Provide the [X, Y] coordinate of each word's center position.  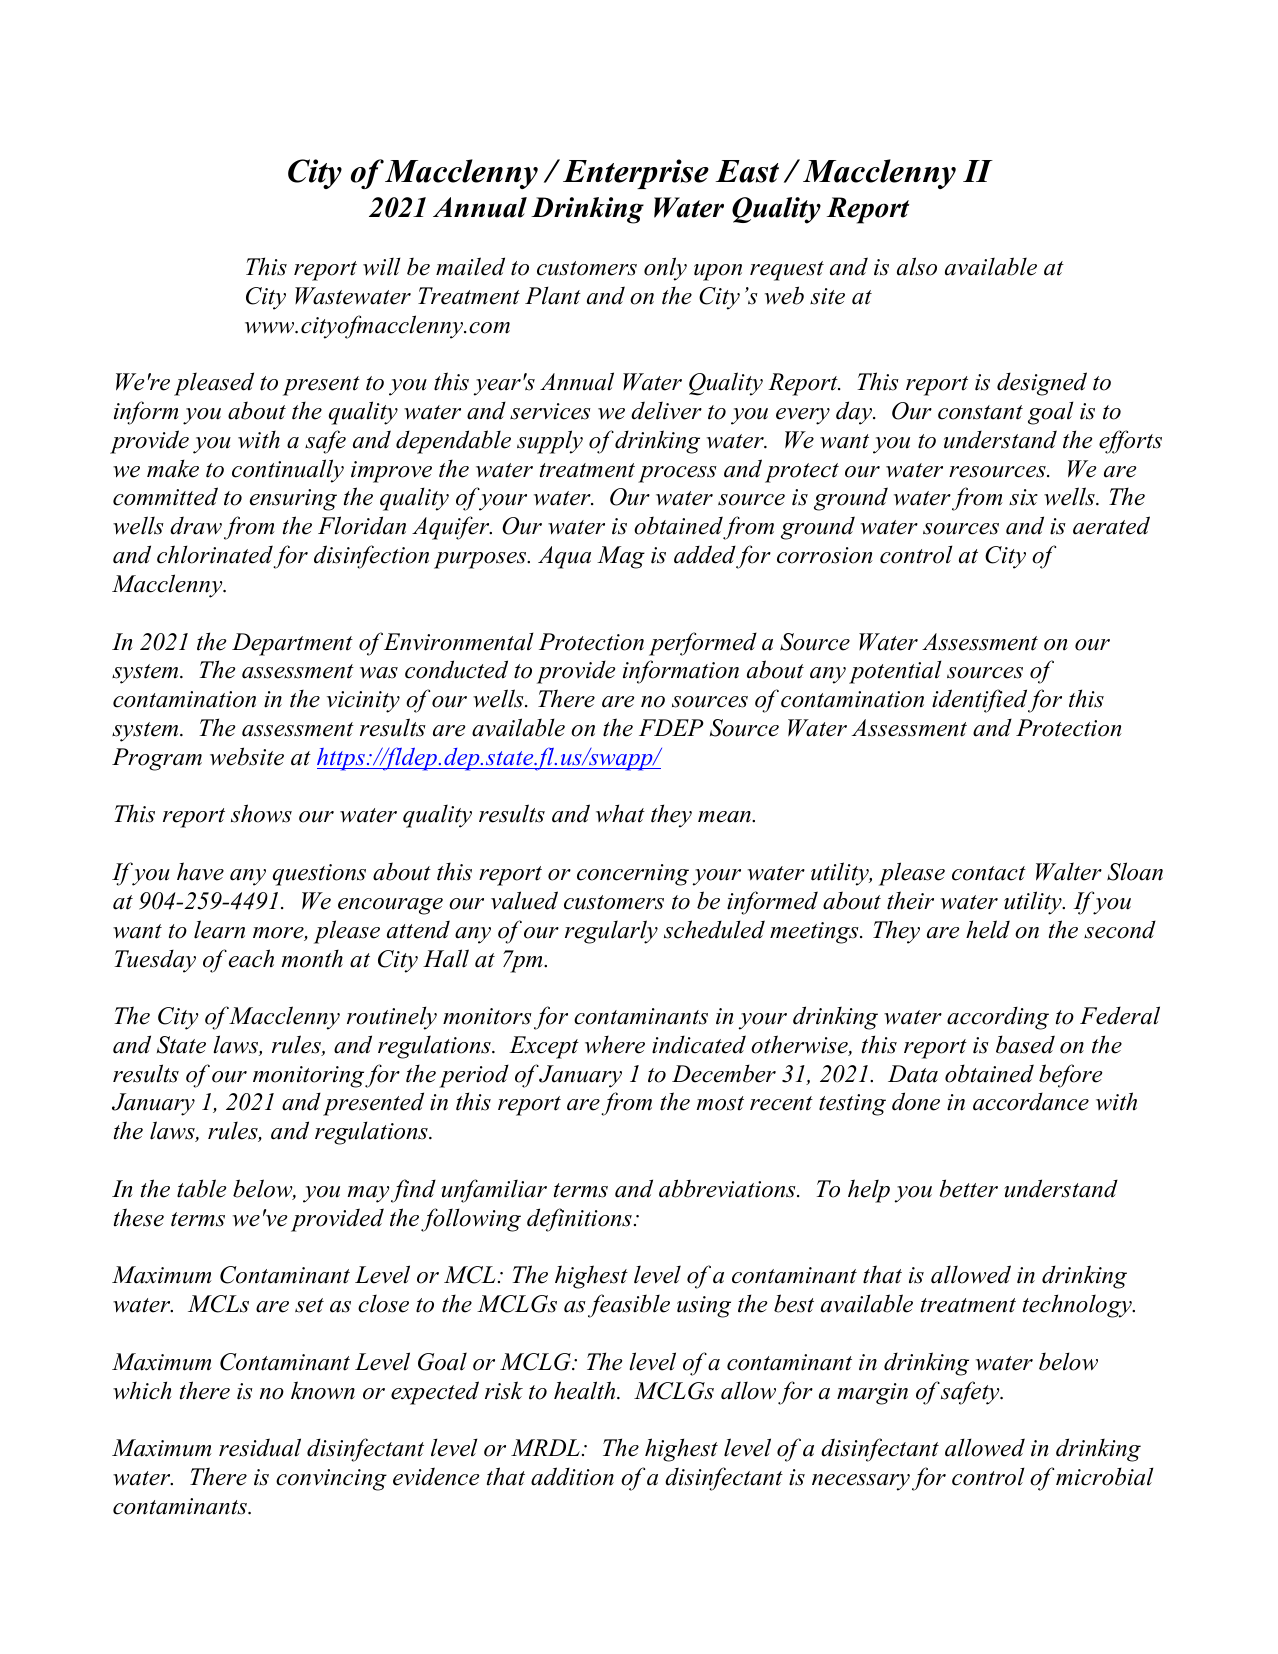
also [917, 266]
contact [989, 873]
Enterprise [636, 174]
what [620, 813]
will [381, 266]
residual [260, 1447]
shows [261, 813]
